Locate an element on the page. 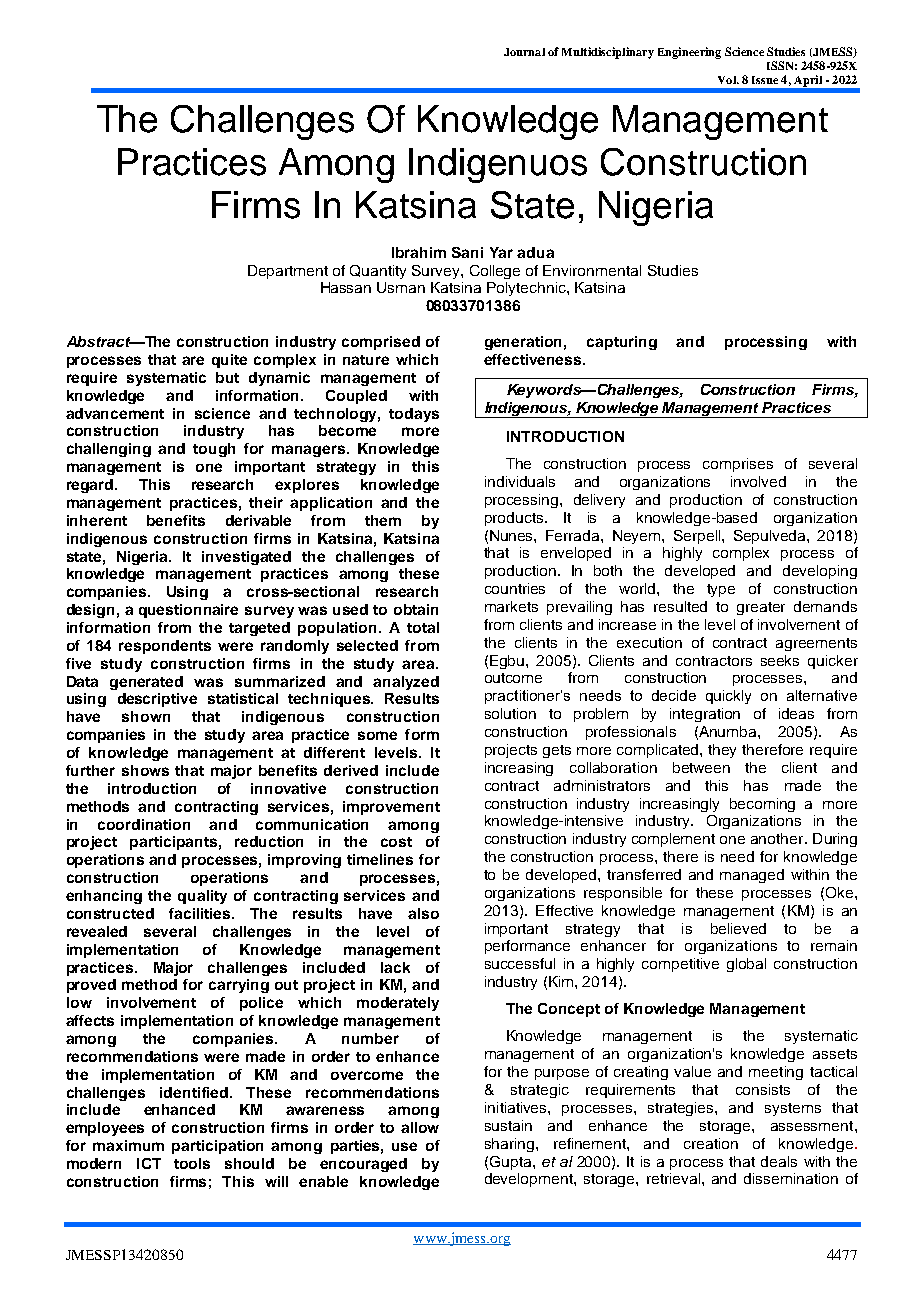 The width and height of the document is (924, 1308). Issue is located at coordinates (765, 80).
